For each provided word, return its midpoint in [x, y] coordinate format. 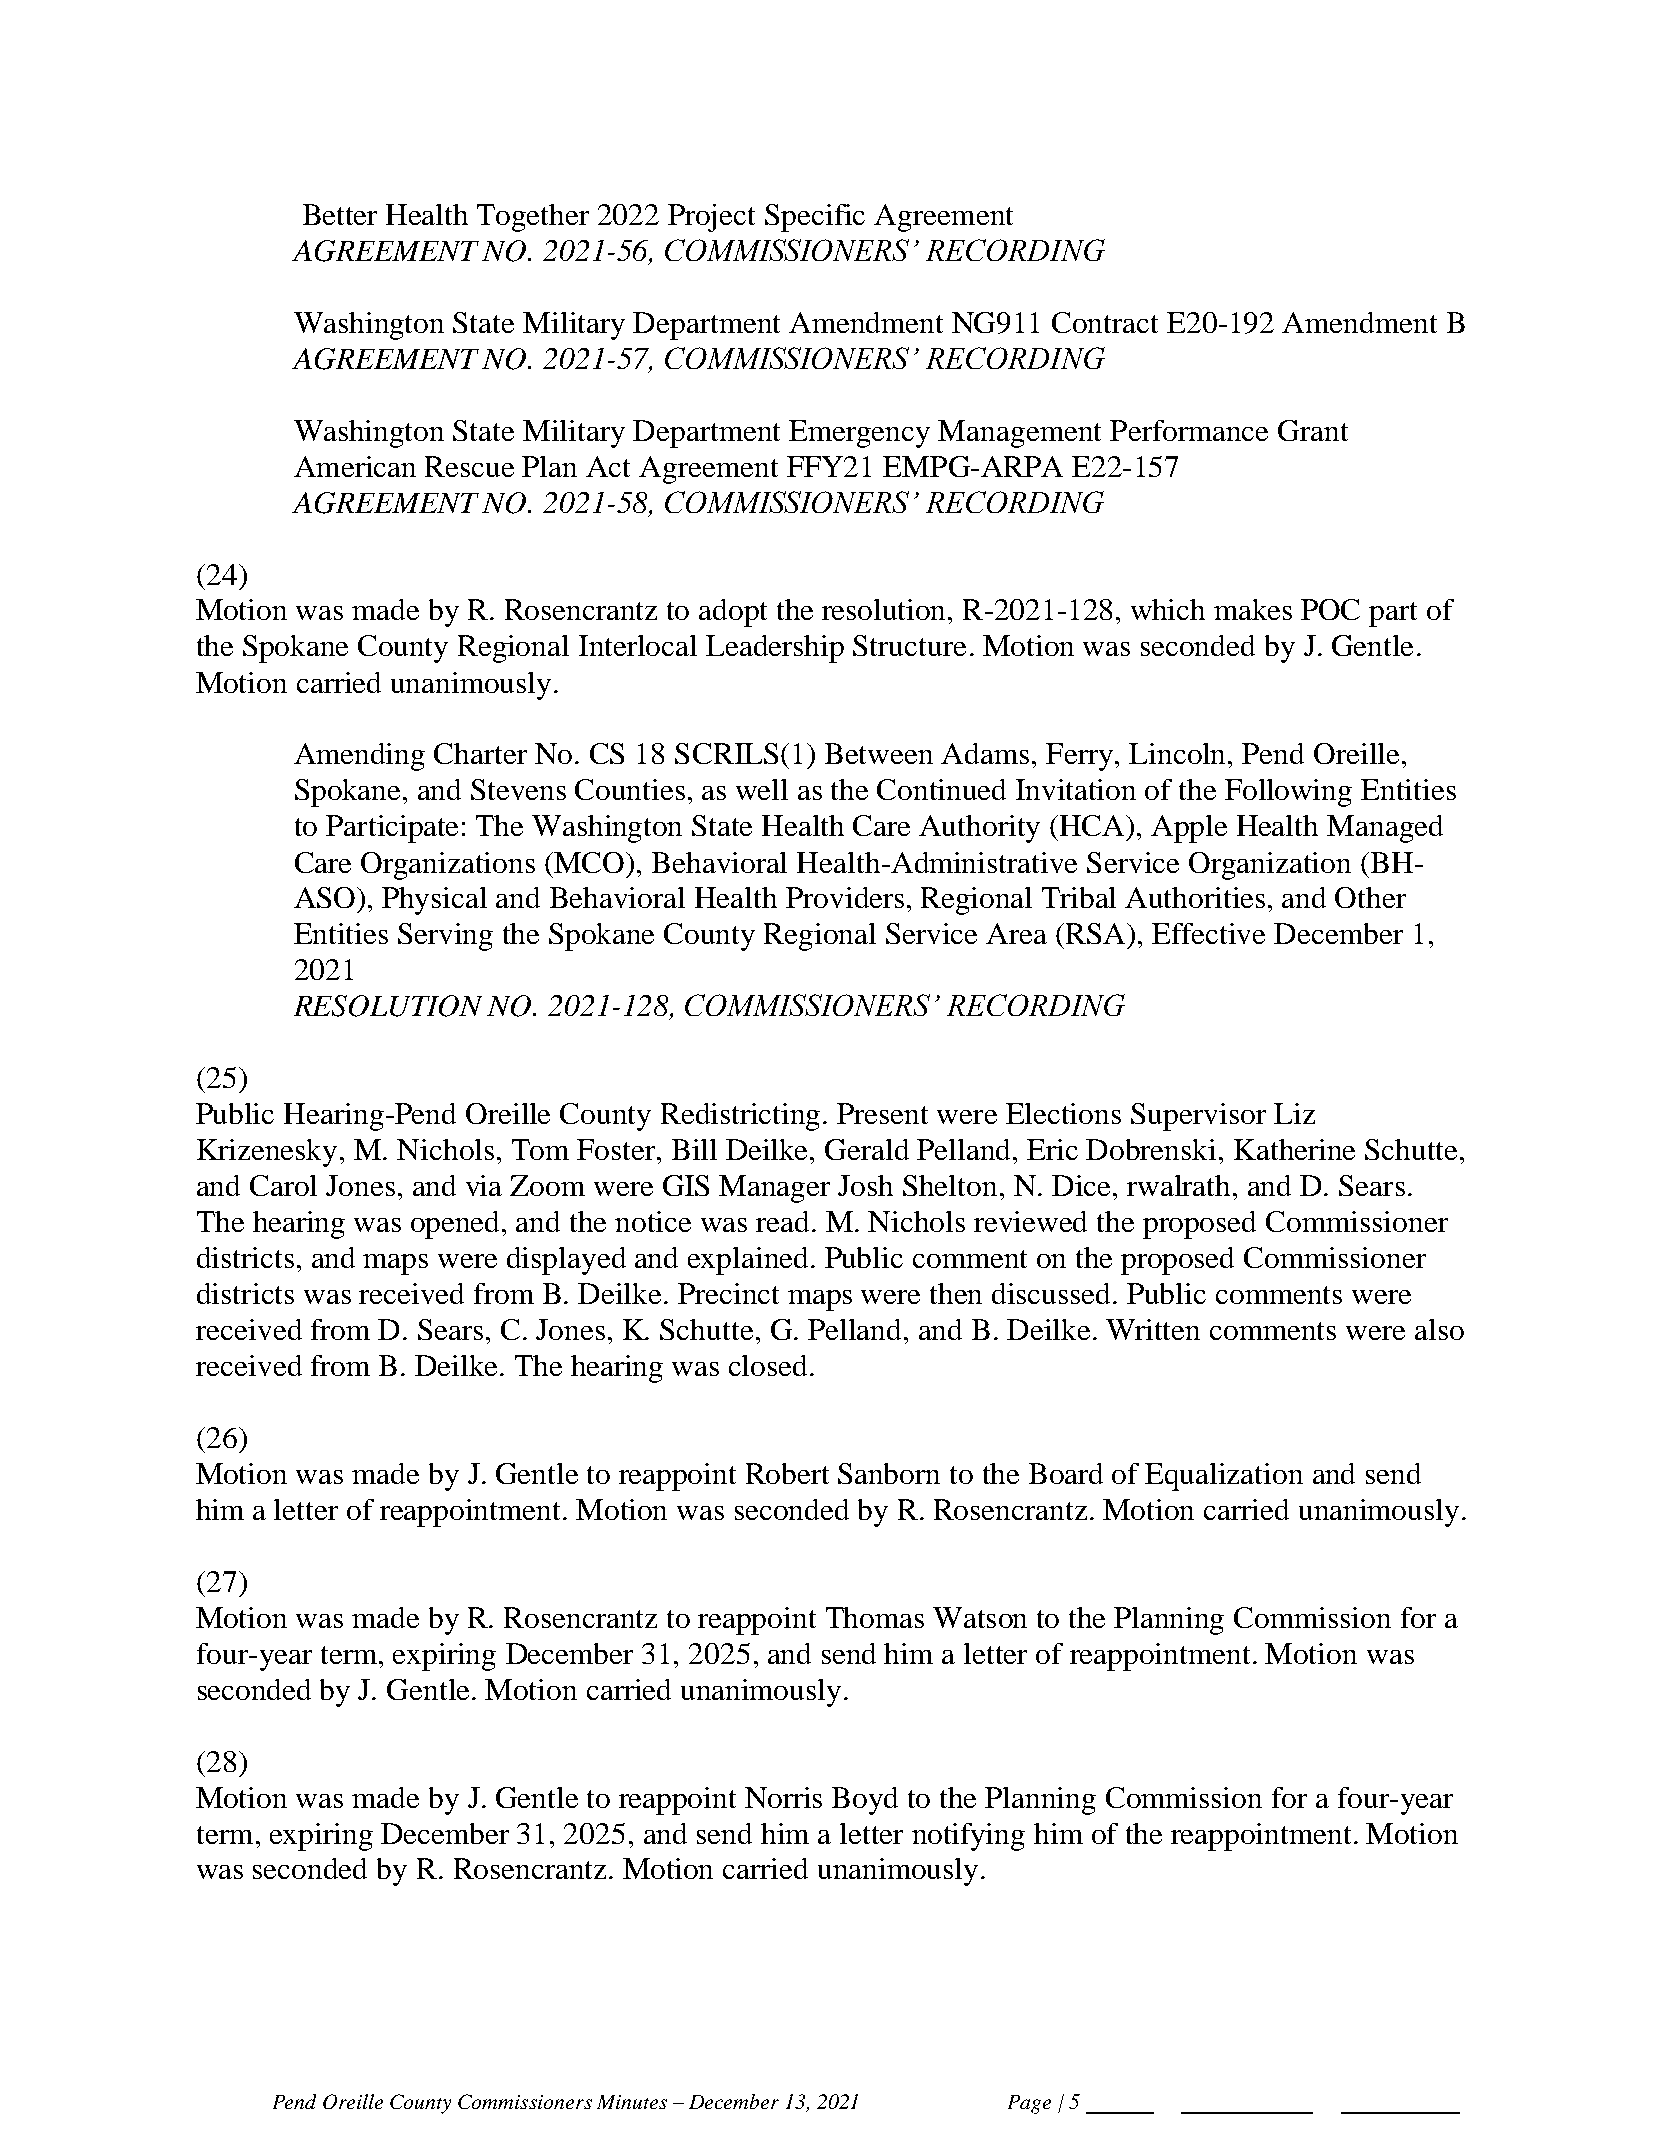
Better [340, 214]
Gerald [867, 1149]
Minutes [632, 2102]
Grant [1313, 430]
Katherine [1294, 1149]
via [484, 1185]
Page [1029, 2104]
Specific [815, 218]
